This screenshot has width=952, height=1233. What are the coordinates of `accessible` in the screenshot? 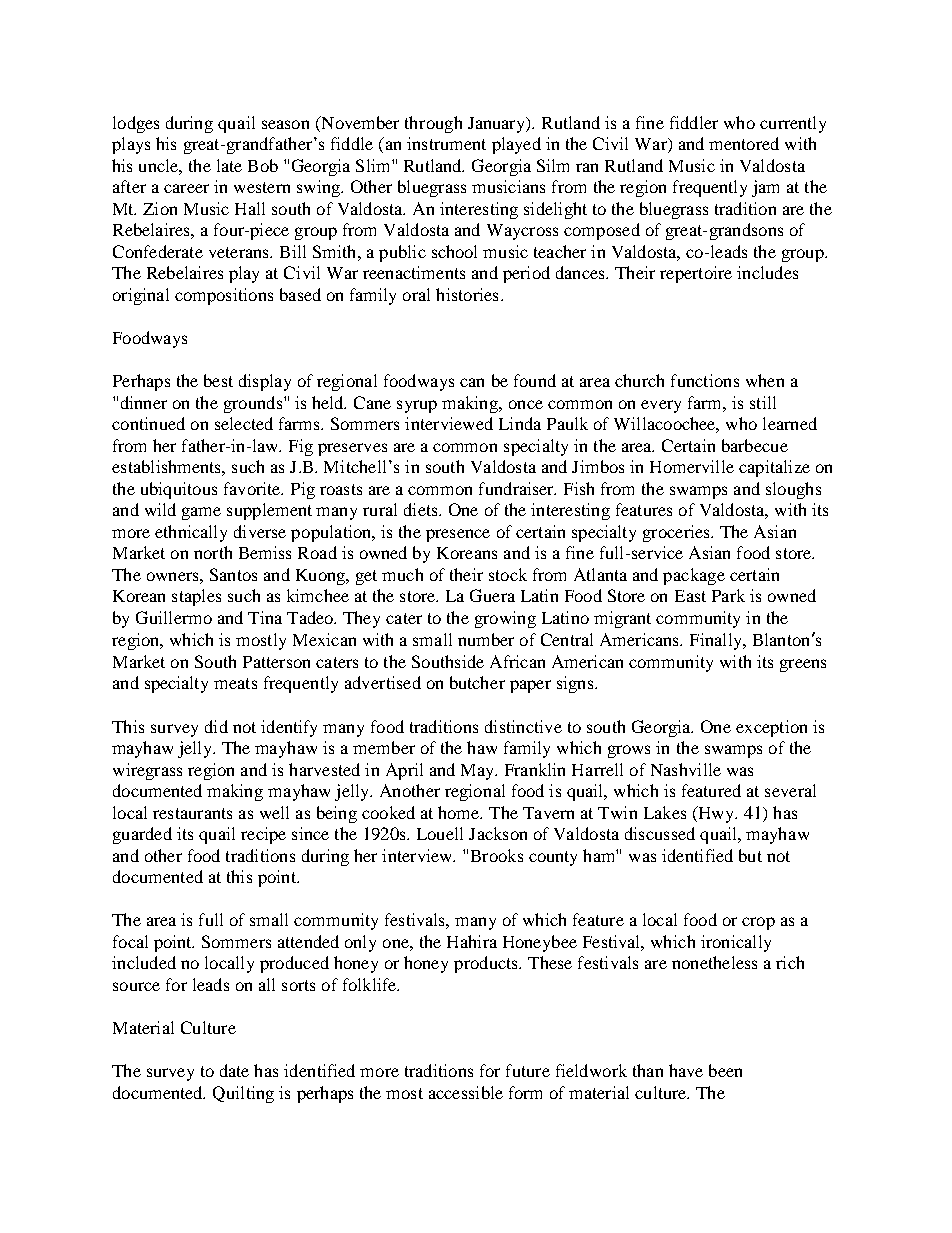 It's located at (466, 1092).
